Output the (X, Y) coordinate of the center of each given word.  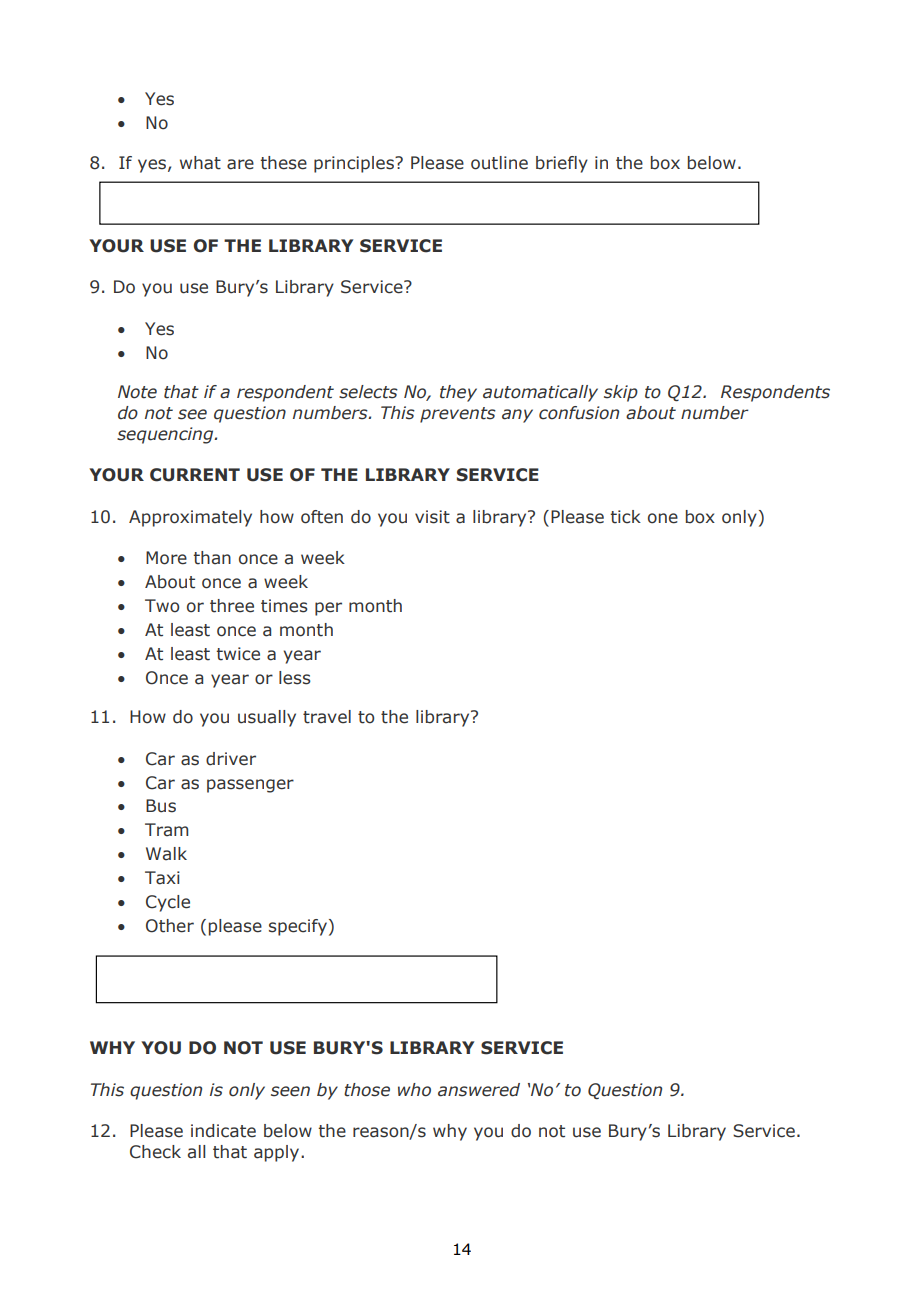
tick (625, 517)
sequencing (166, 435)
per (328, 609)
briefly (562, 164)
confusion (579, 413)
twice (238, 654)
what (200, 163)
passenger (250, 786)
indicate (223, 1131)
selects (368, 392)
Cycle (168, 903)
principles (355, 164)
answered (479, 1090)
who (414, 1090)
